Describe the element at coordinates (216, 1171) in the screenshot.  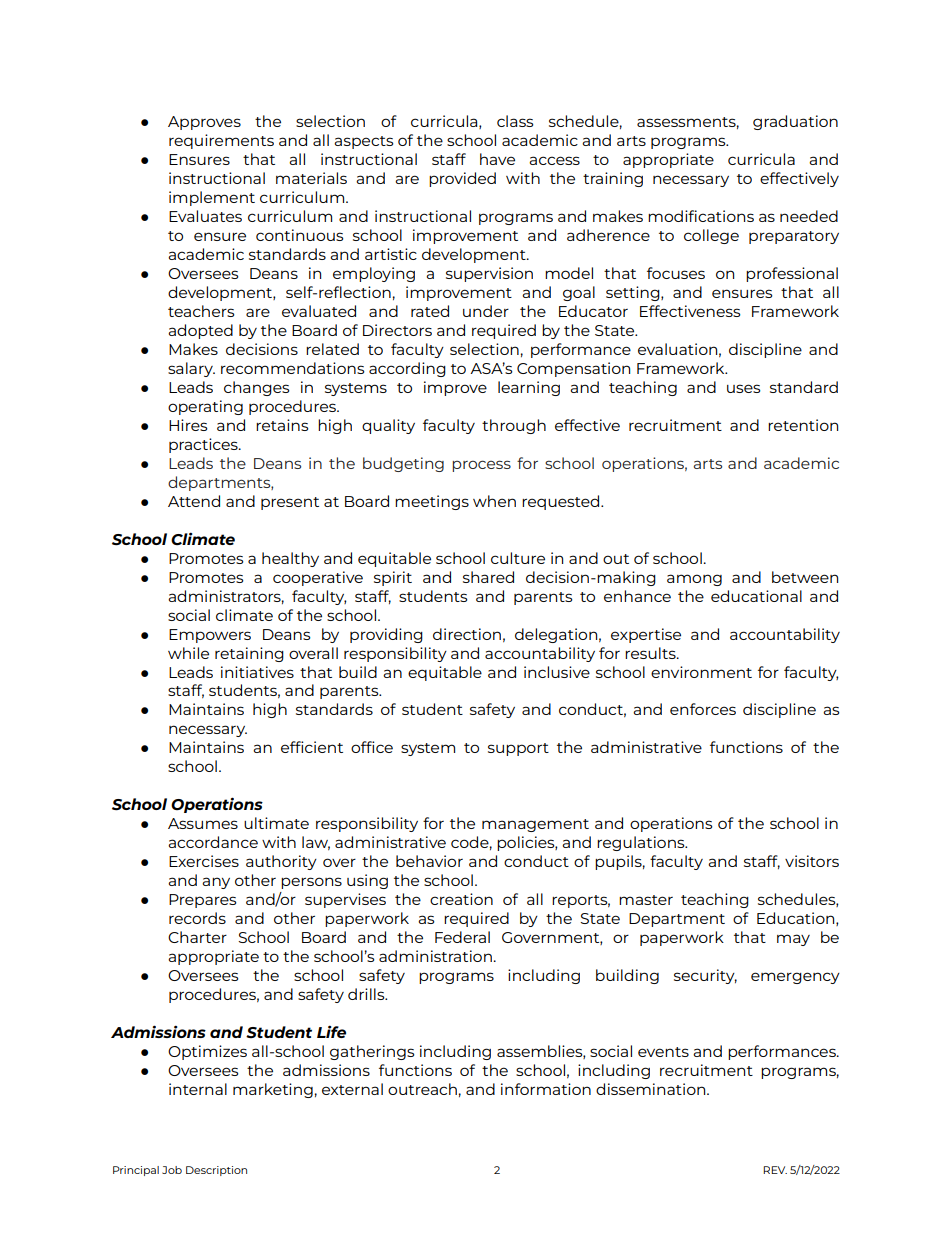
I see `Description` at that location.
